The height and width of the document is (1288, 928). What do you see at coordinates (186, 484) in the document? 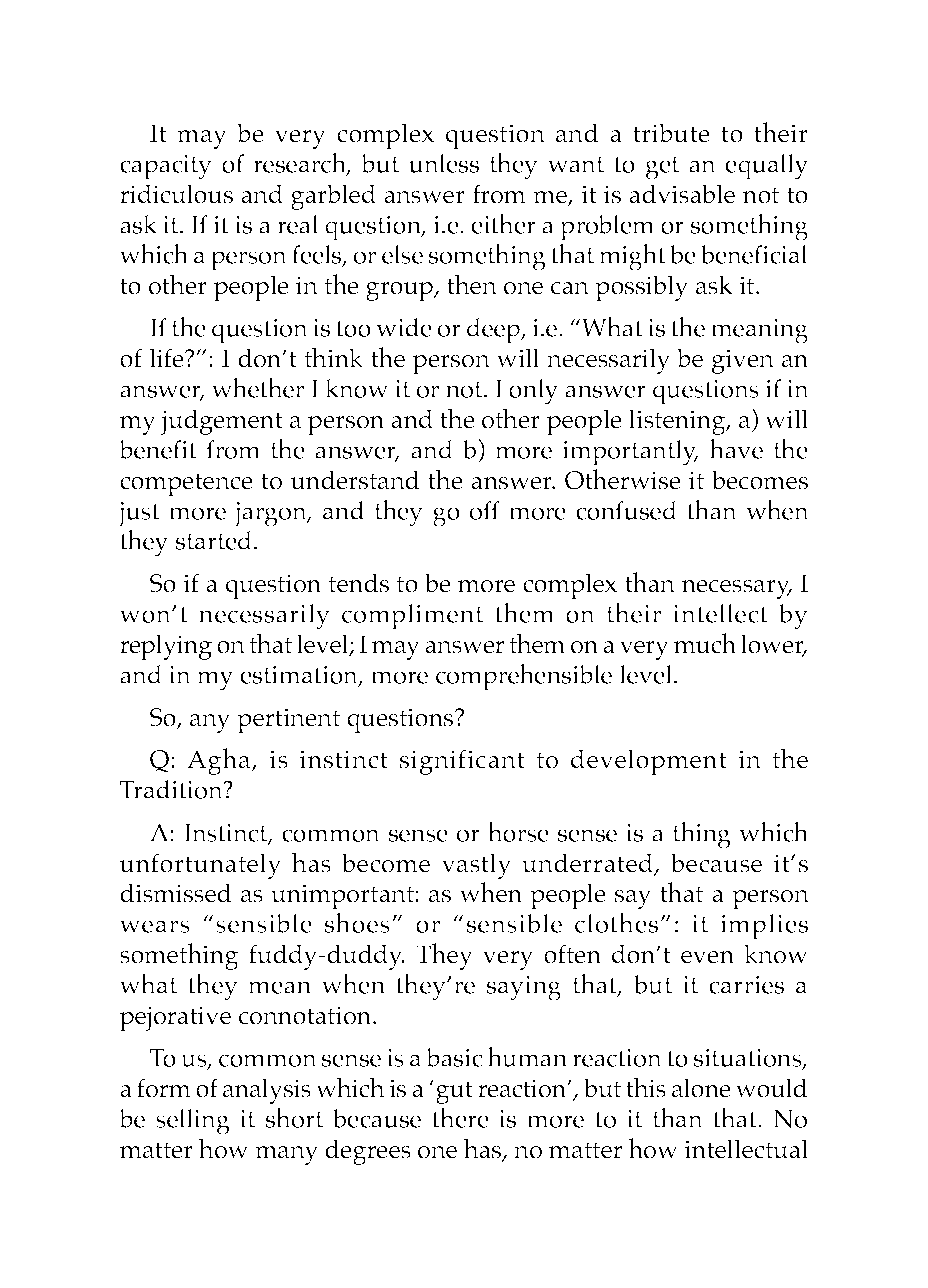
I see `competence` at bounding box center [186, 484].
